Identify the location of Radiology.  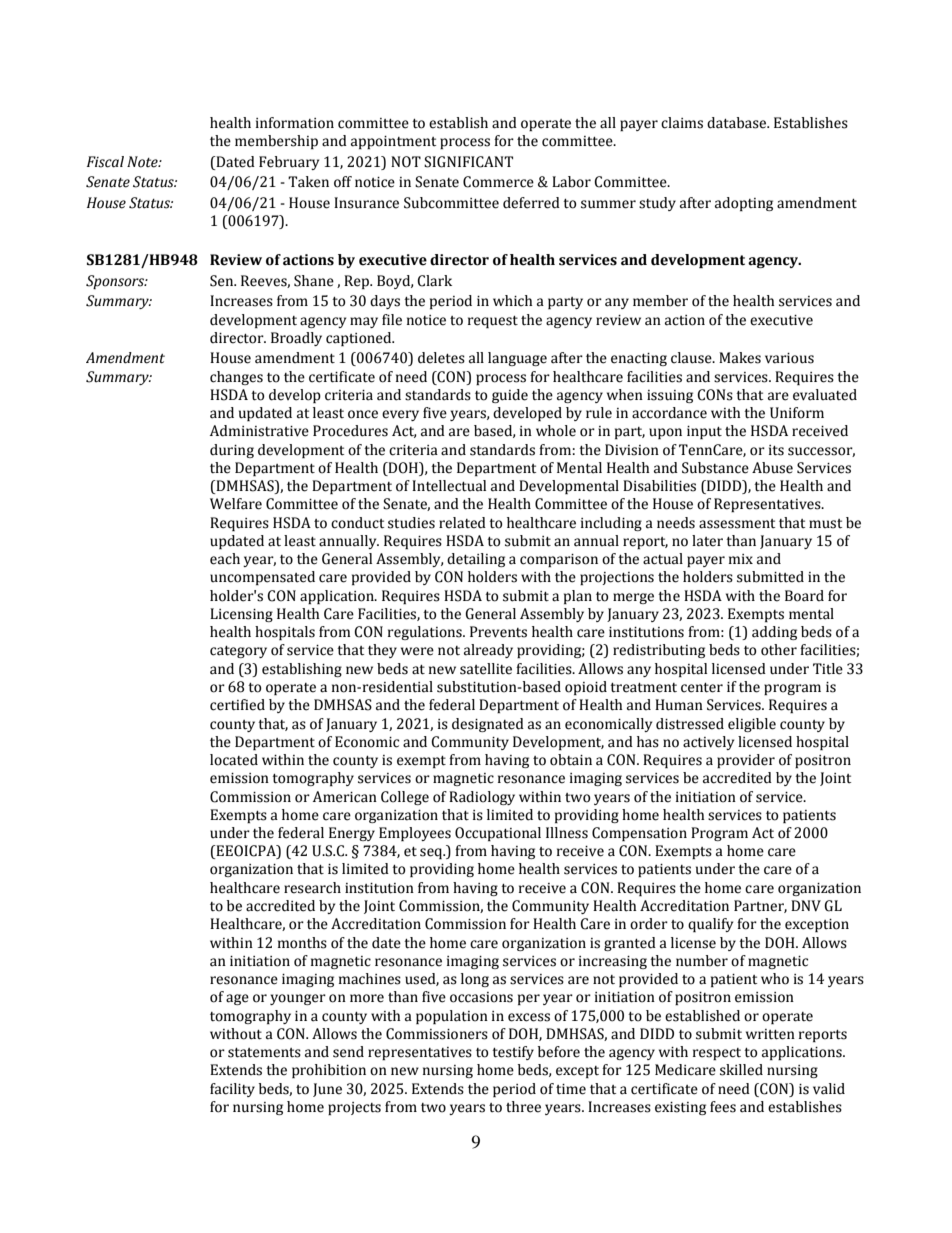
(482, 798).
